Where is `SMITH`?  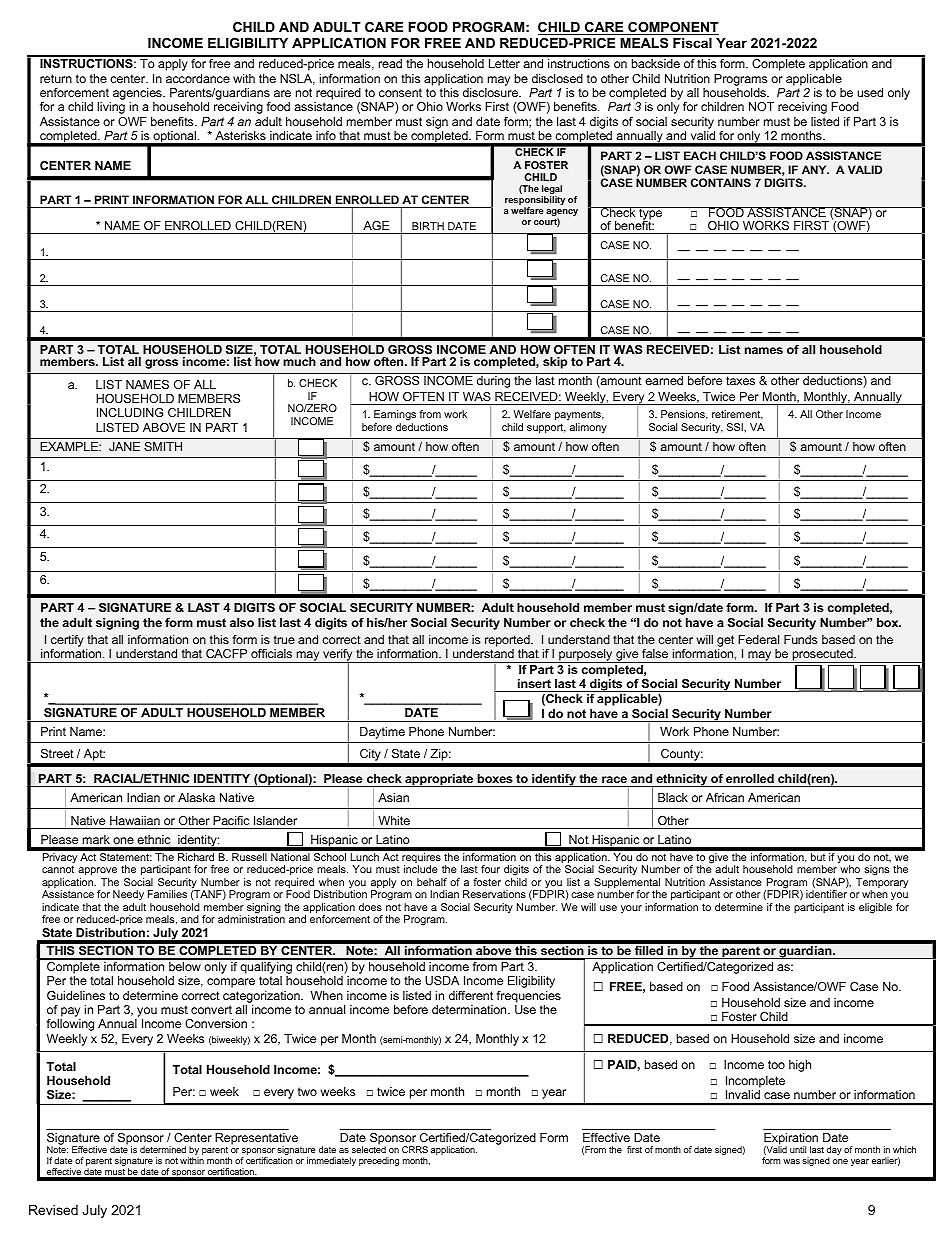 SMITH is located at coordinates (163, 446).
